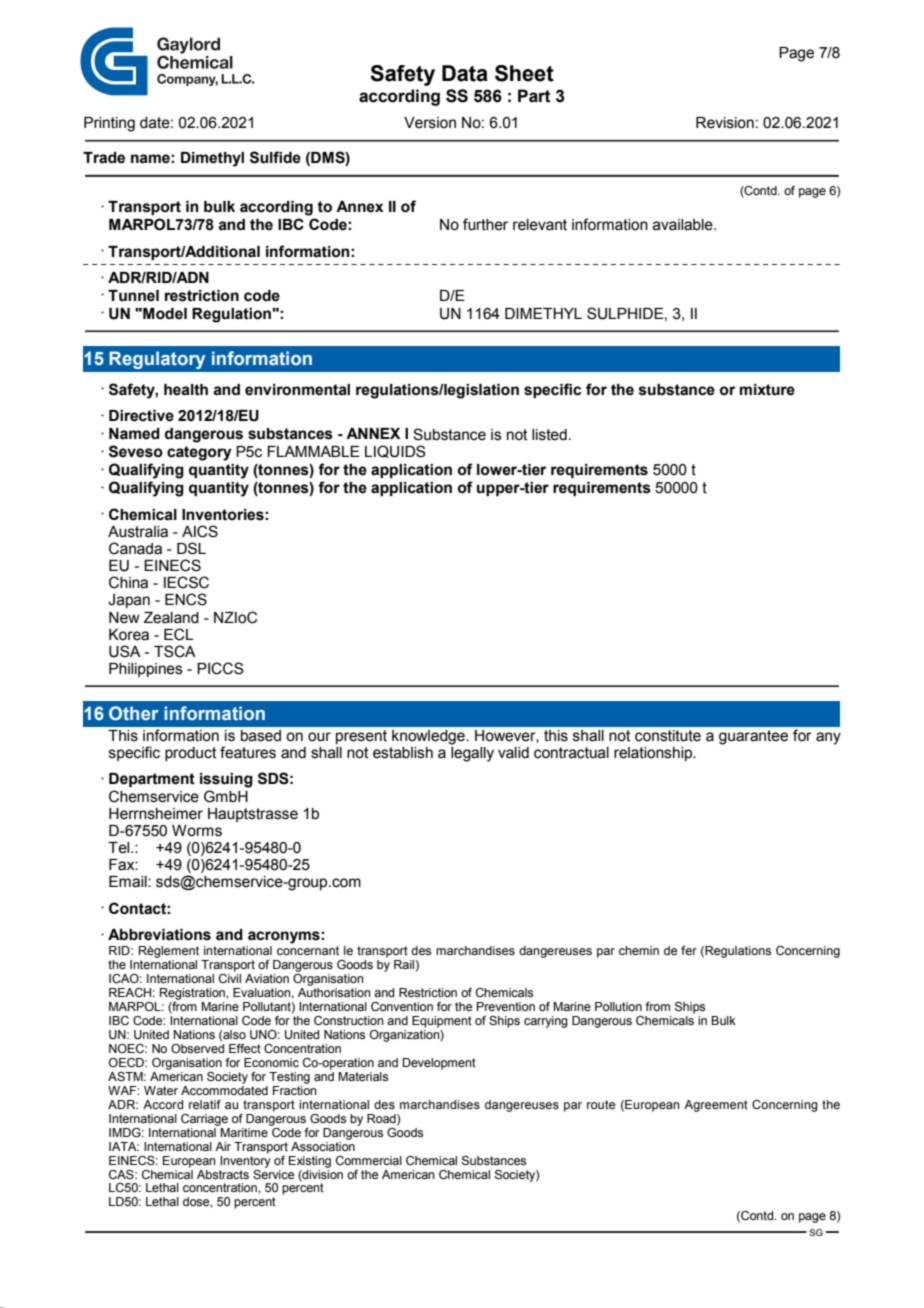 Image resolution: width=924 pixels, height=1308 pixels. I want to click on mixture, so click(767, 390).
